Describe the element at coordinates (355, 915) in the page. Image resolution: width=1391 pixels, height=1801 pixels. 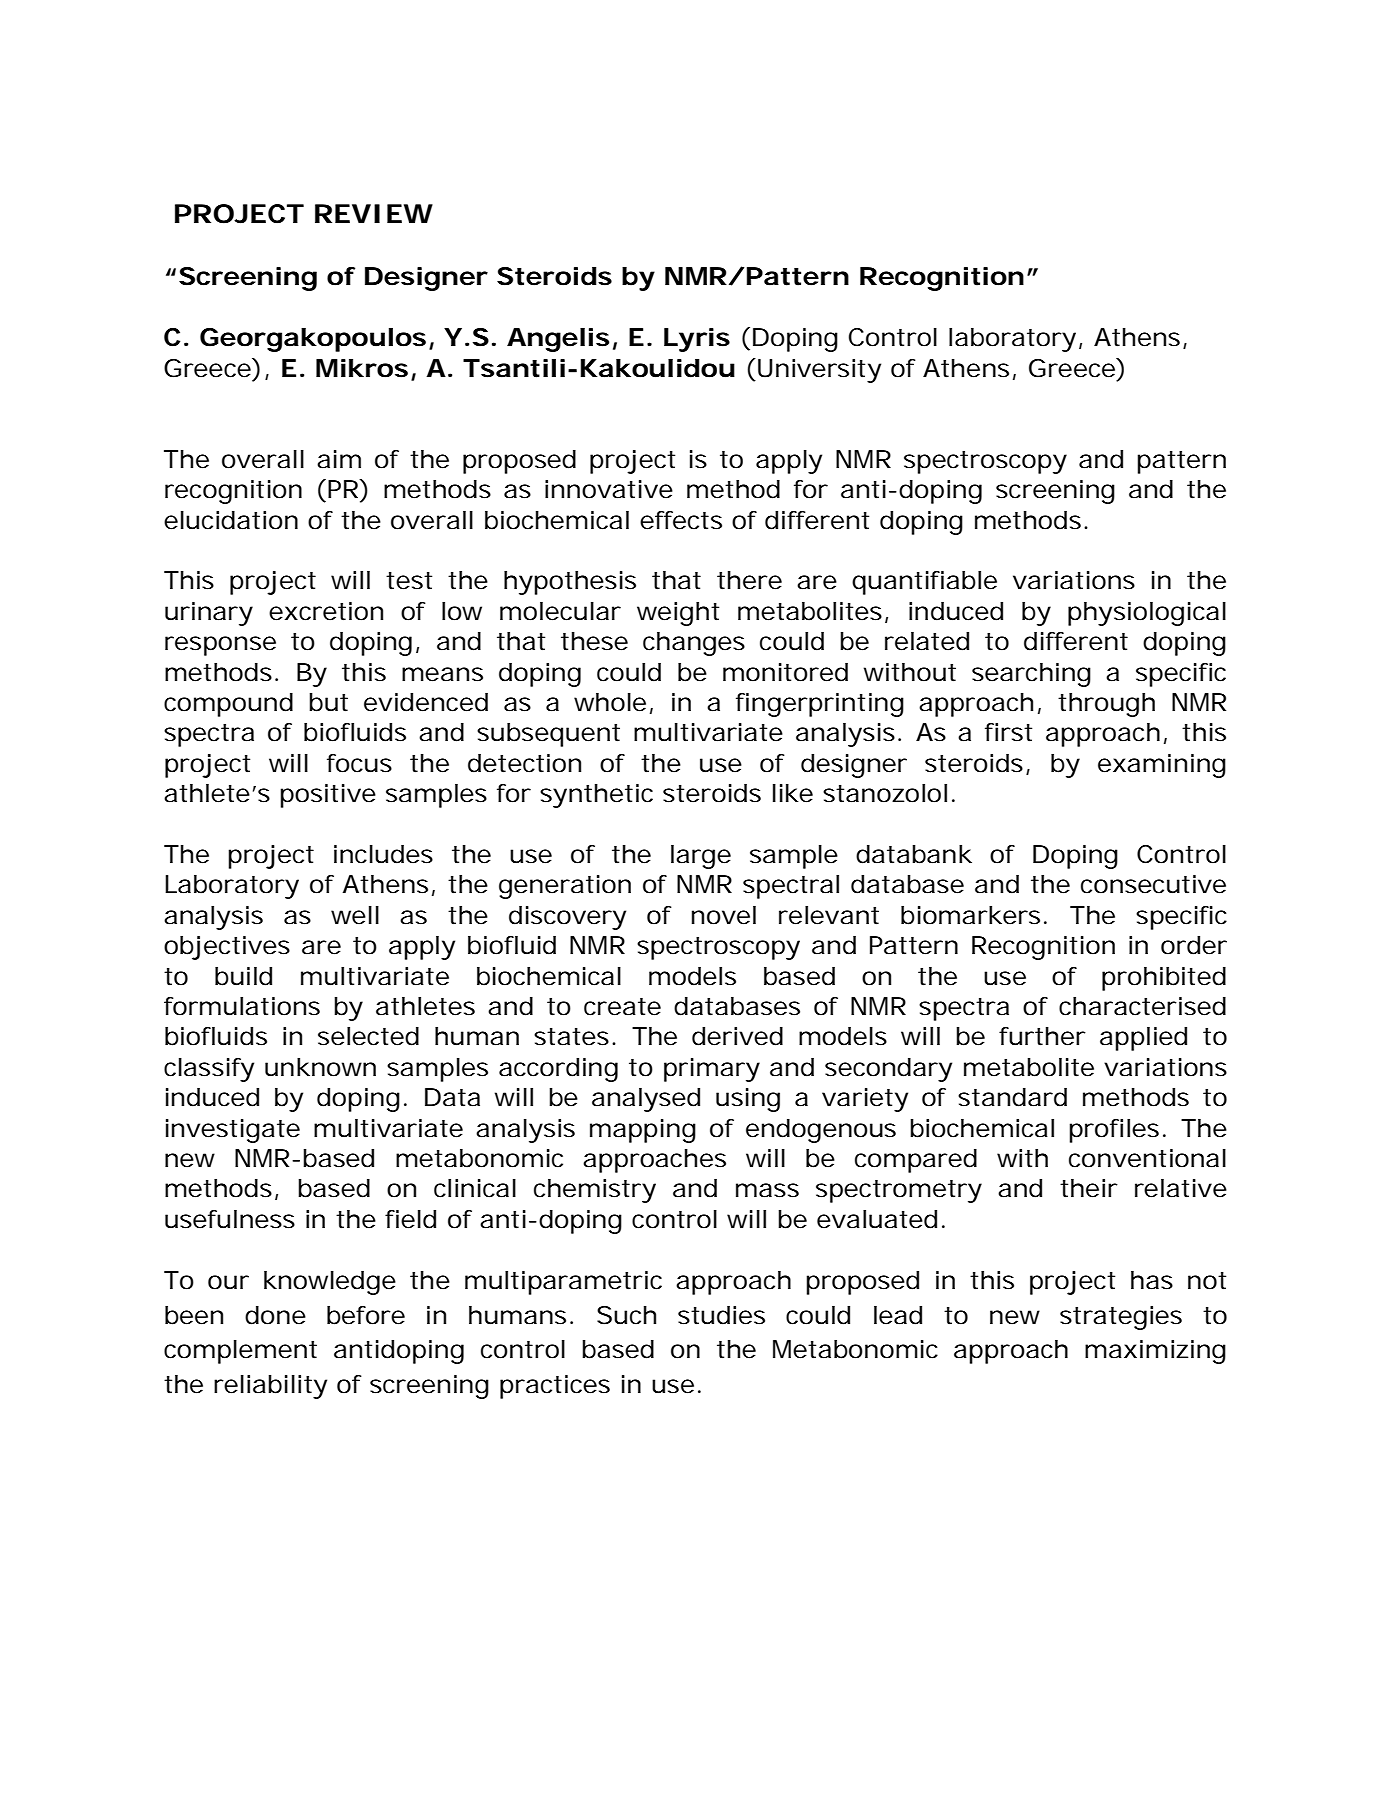
I see `well` at that location.
